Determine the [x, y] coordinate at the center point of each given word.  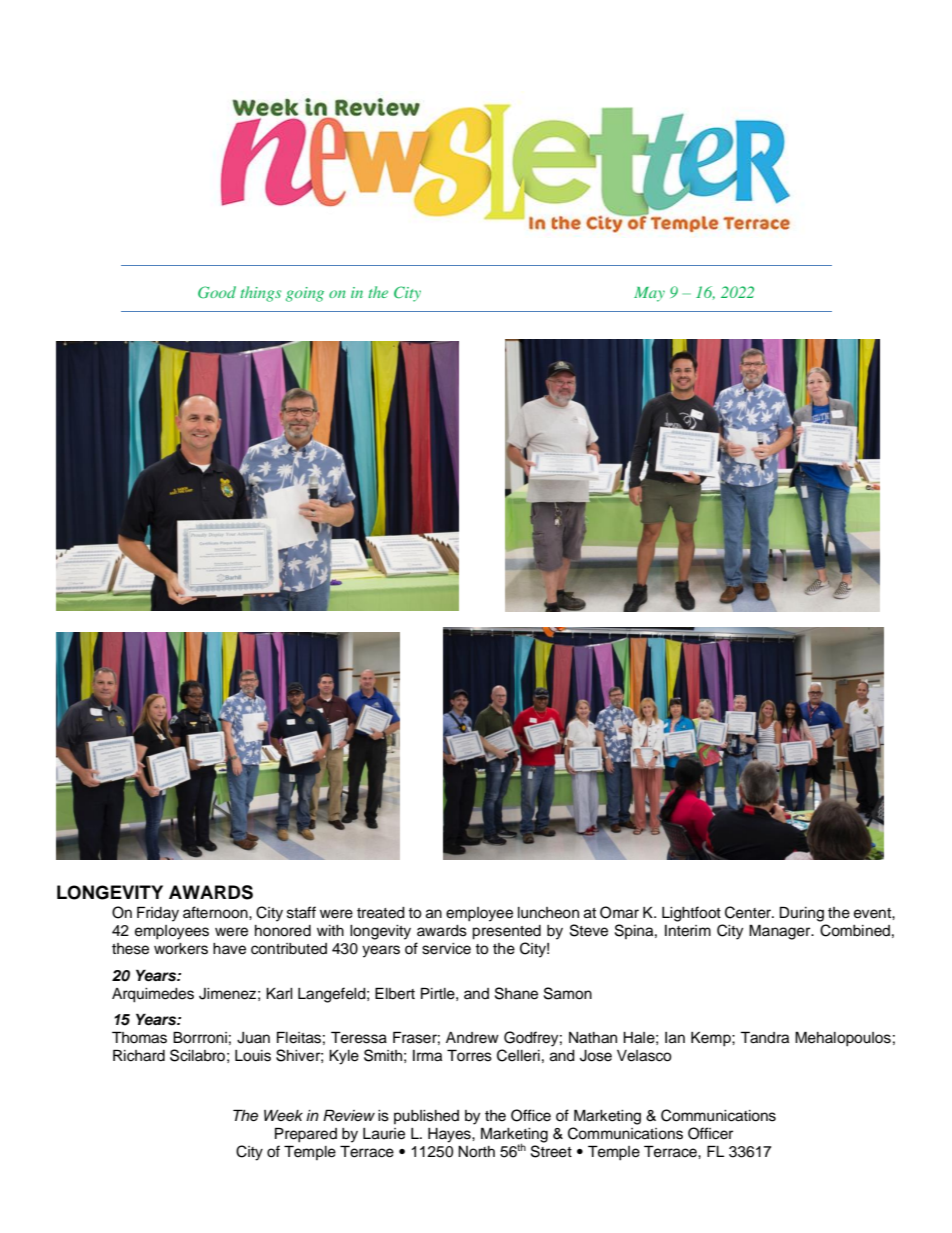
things [260, 294]
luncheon [548, 913]
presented [506, 932]
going [305, 294]
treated [381, 913]
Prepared [306, 1135]
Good [217, 292]
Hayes [450, 1135]
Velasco [644, 1056]
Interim [688, 931]
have [229, 949]
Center [749, 912]
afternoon [216, 912]
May [649, 294]
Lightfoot [691, 914]
